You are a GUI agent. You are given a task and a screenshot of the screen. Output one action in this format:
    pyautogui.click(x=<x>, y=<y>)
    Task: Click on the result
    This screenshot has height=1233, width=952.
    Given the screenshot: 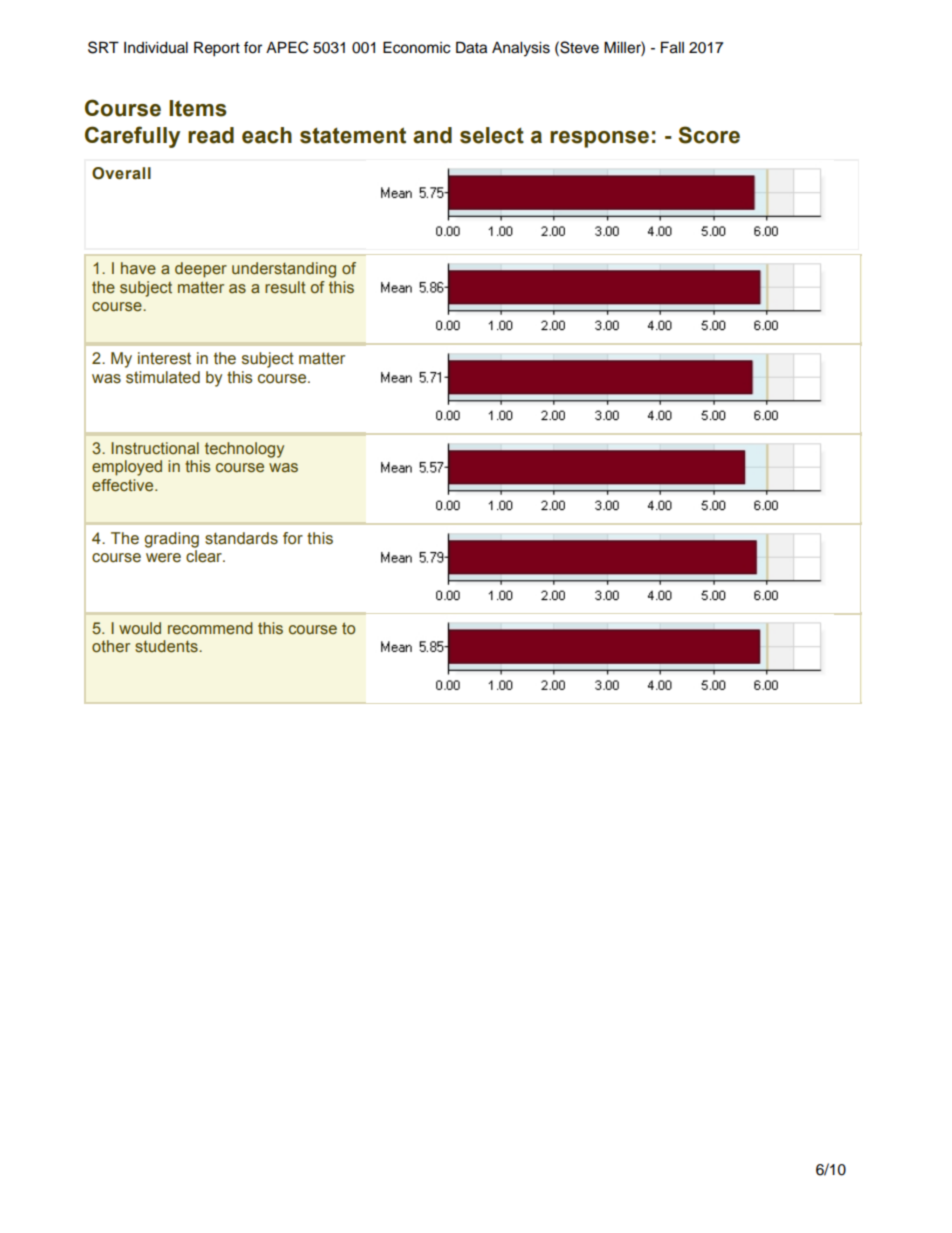 What is the action you would take?
    pyautogui.click(x=285, y=287)
